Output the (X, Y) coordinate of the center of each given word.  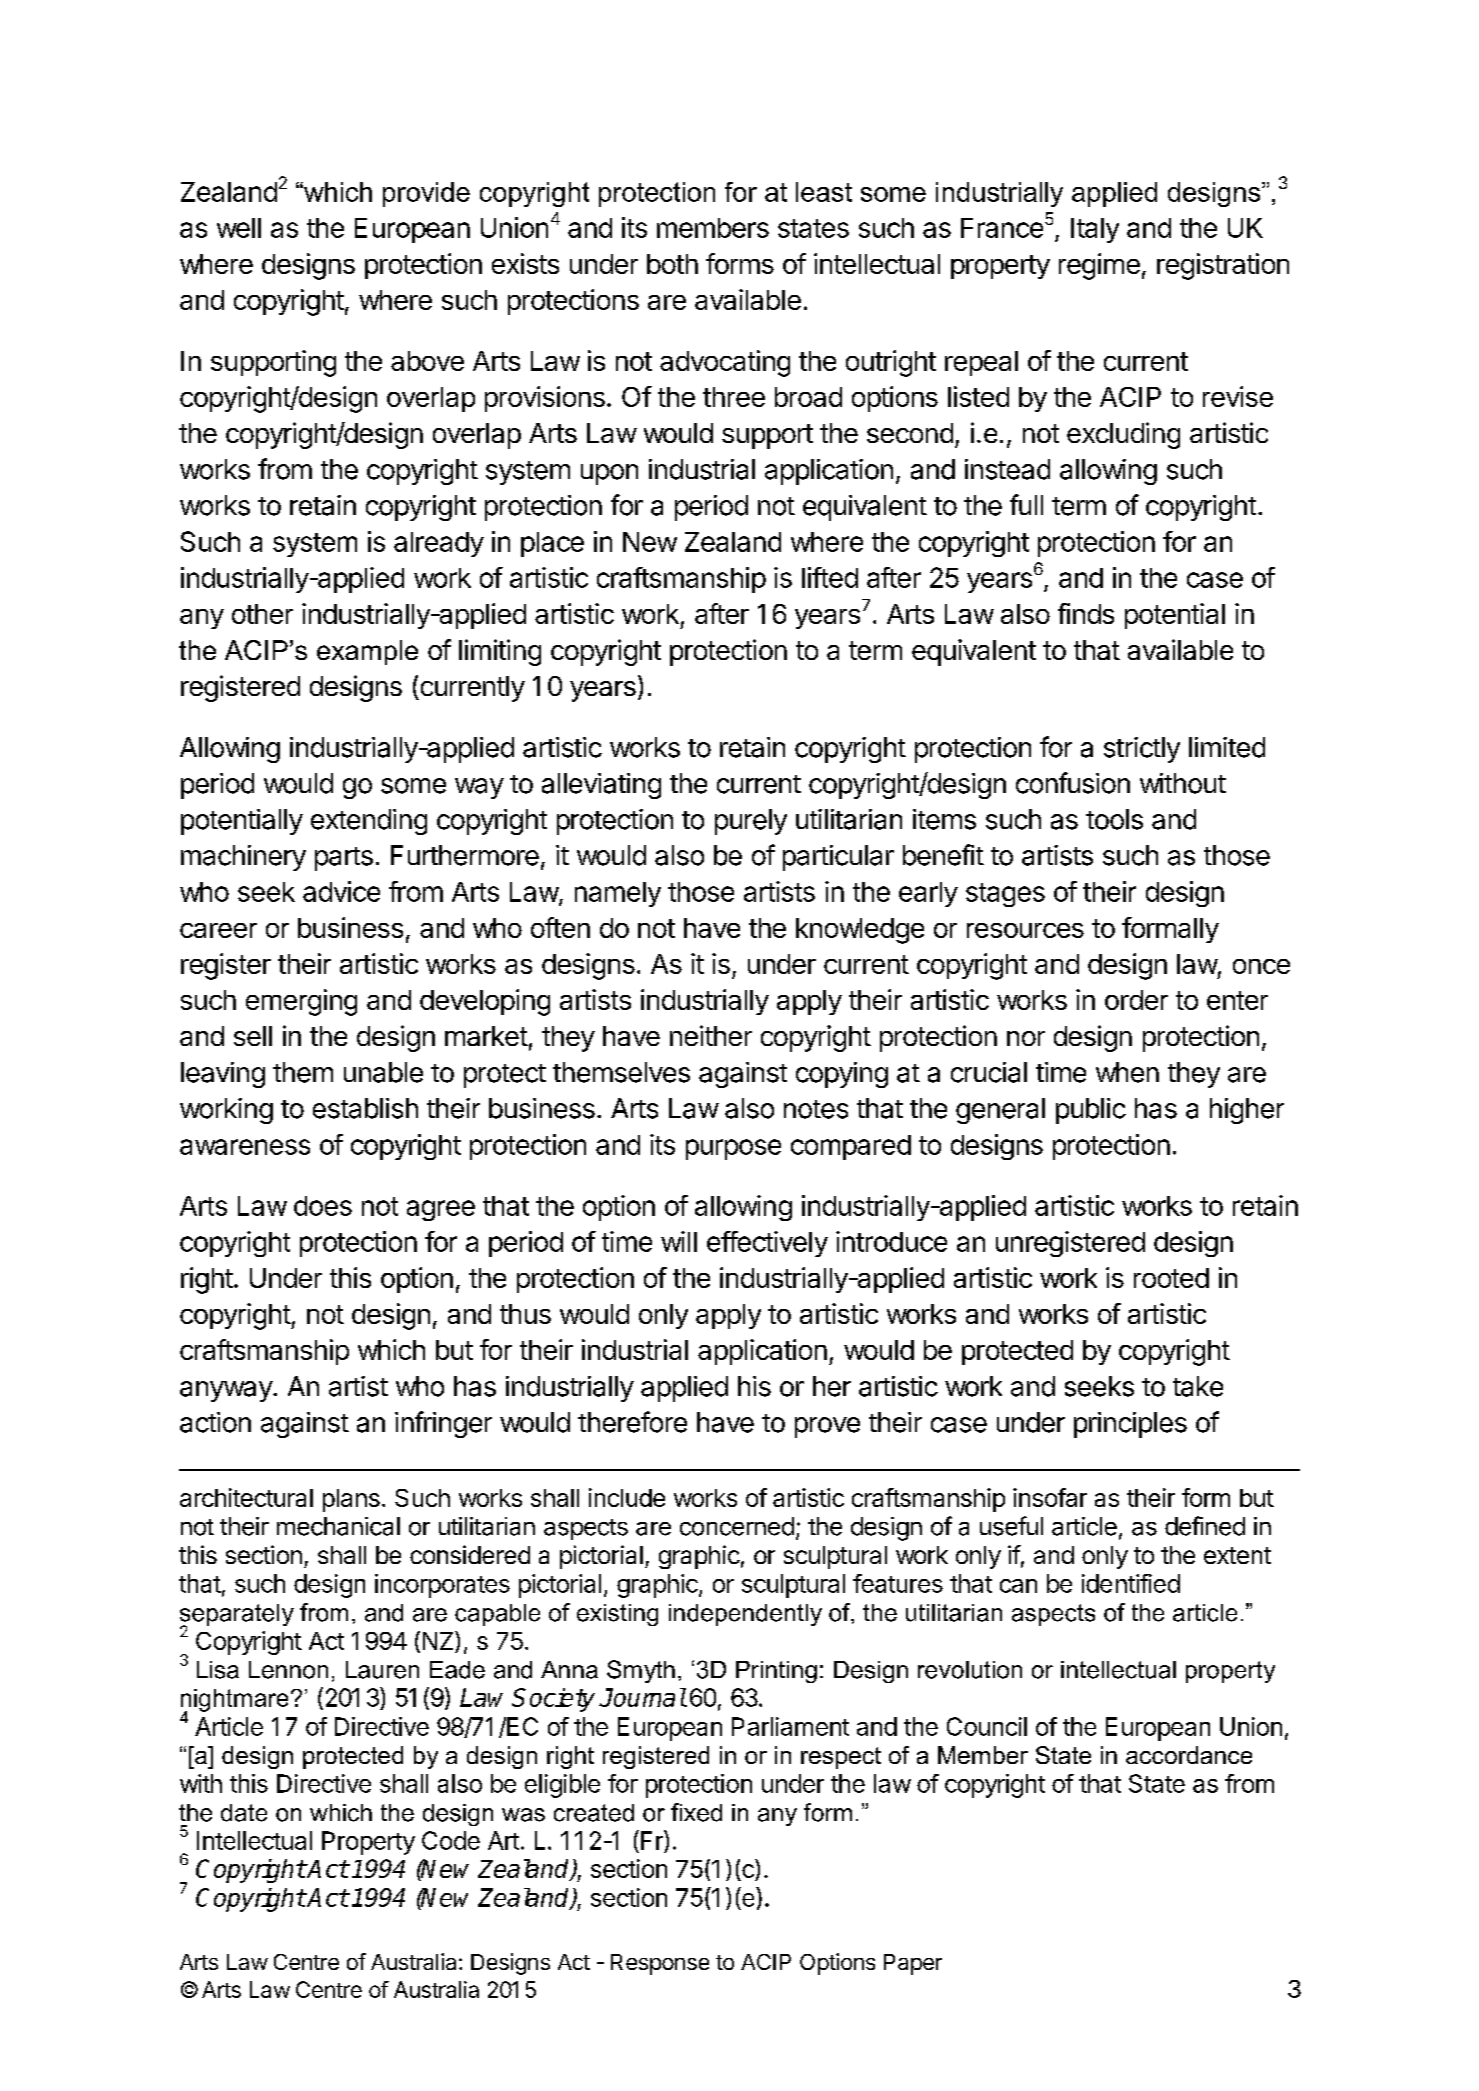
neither (711, 1035)
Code (451, 1840)
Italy (1095, 230)
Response (660, 1964)
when (1127, 1072)
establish (365, 1108)
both (672, 264)
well (239, 228)
